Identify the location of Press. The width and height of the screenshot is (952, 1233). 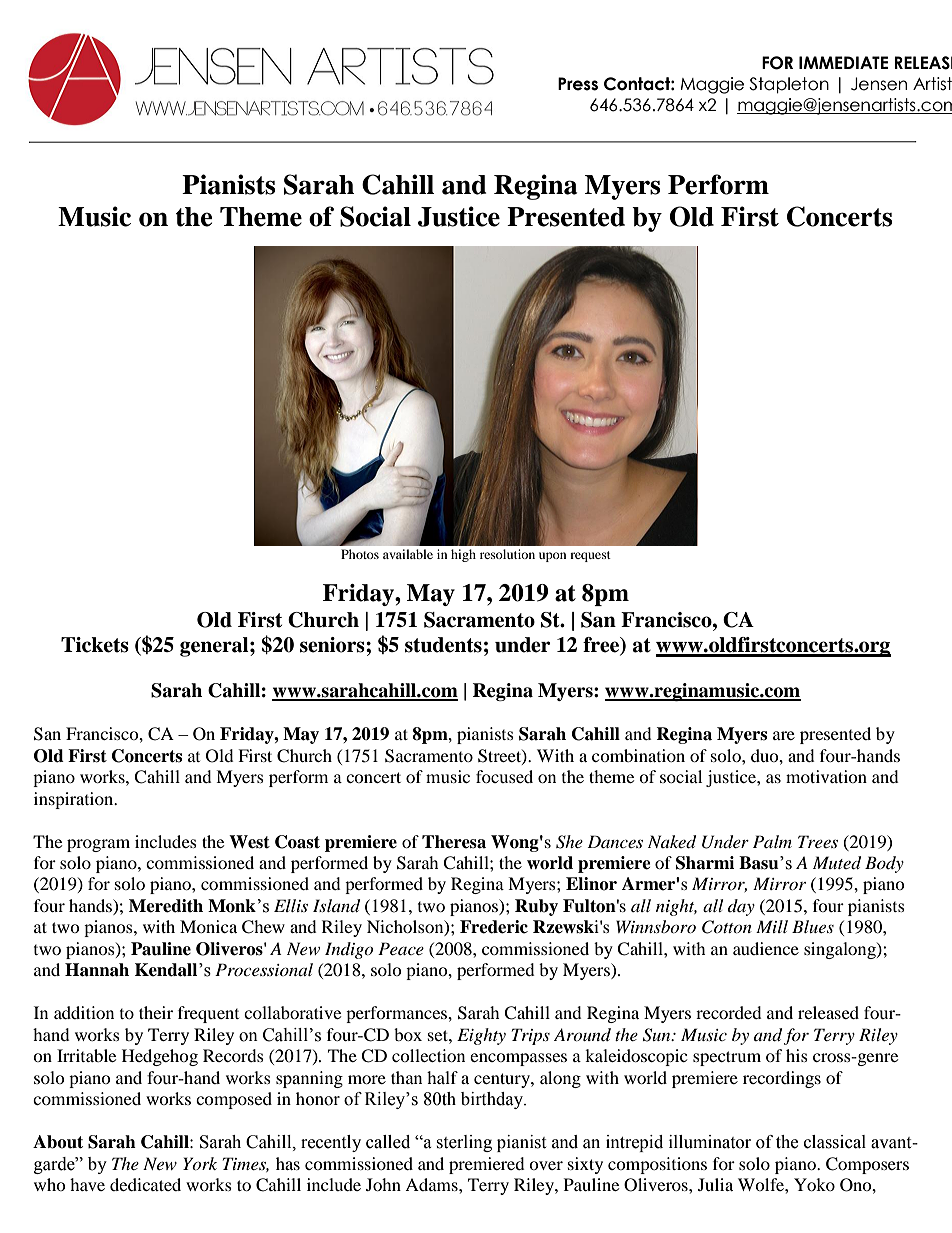
(578, 84).
